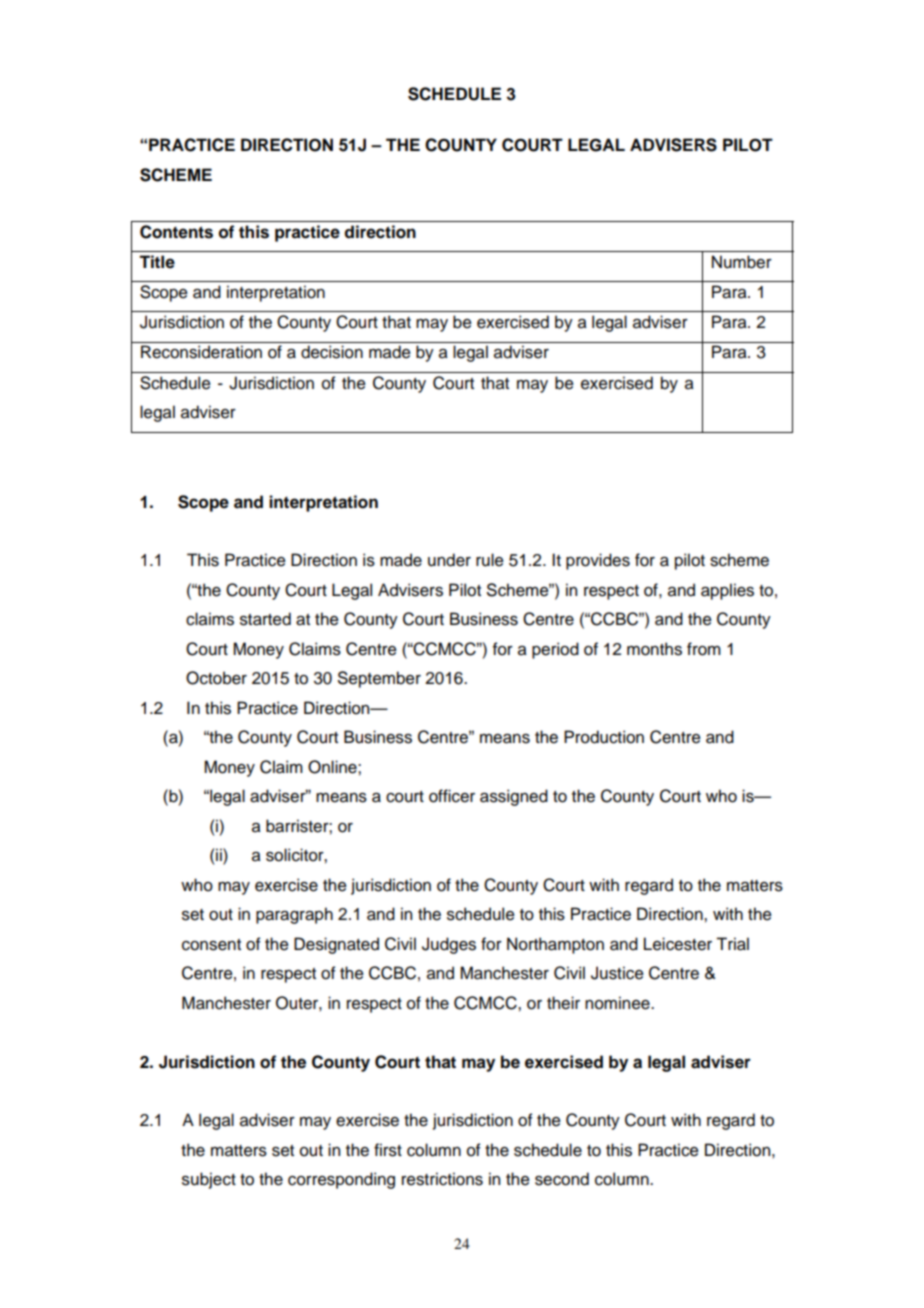 The height and width of the screenshot is (1308, 924). Describe the element at coordinates (654, 649) in the screenshot. I see `months` at that location.
